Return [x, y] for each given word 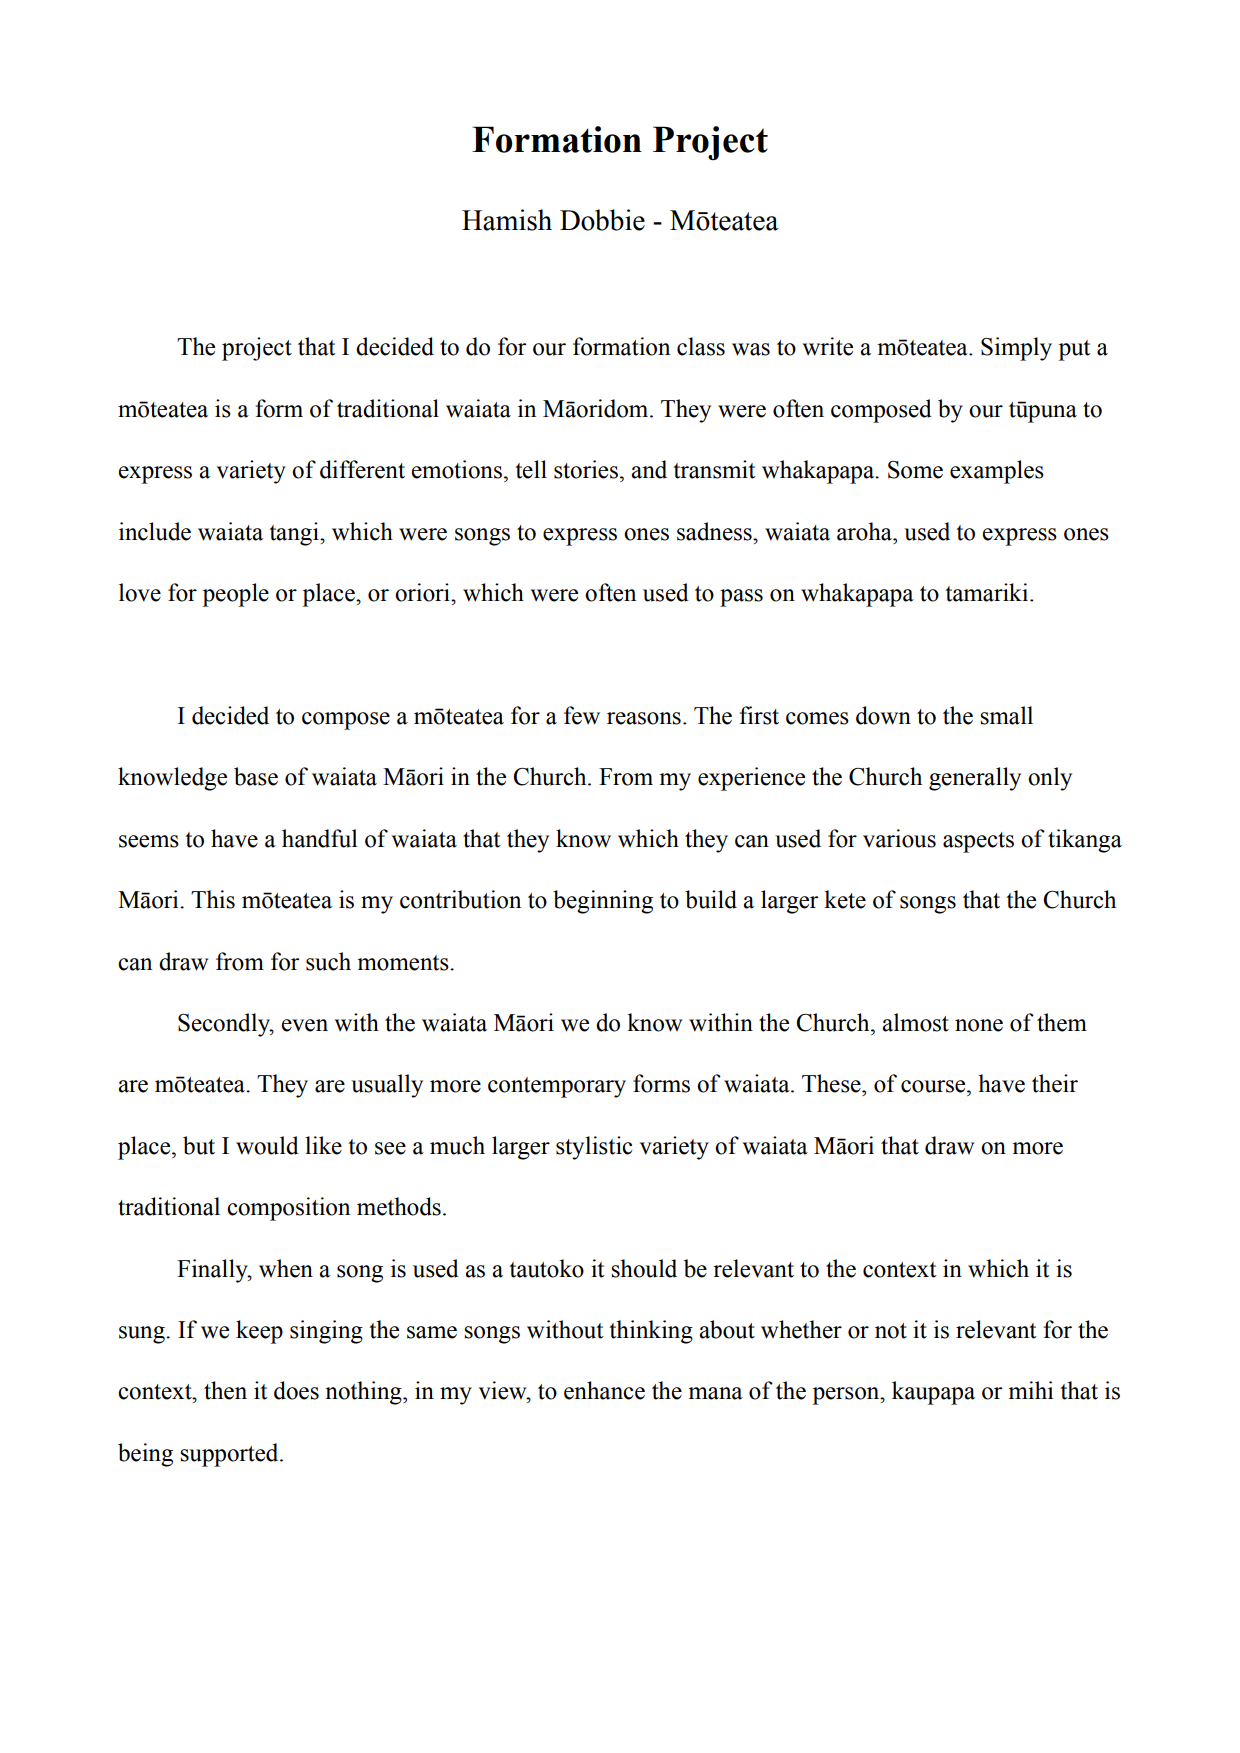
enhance [604, 1390]
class [701, 346]
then [225, 1390]
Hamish [507, 220]
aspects [978, 842]
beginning [603, 902]
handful [320, 838]
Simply [1016, 349]
